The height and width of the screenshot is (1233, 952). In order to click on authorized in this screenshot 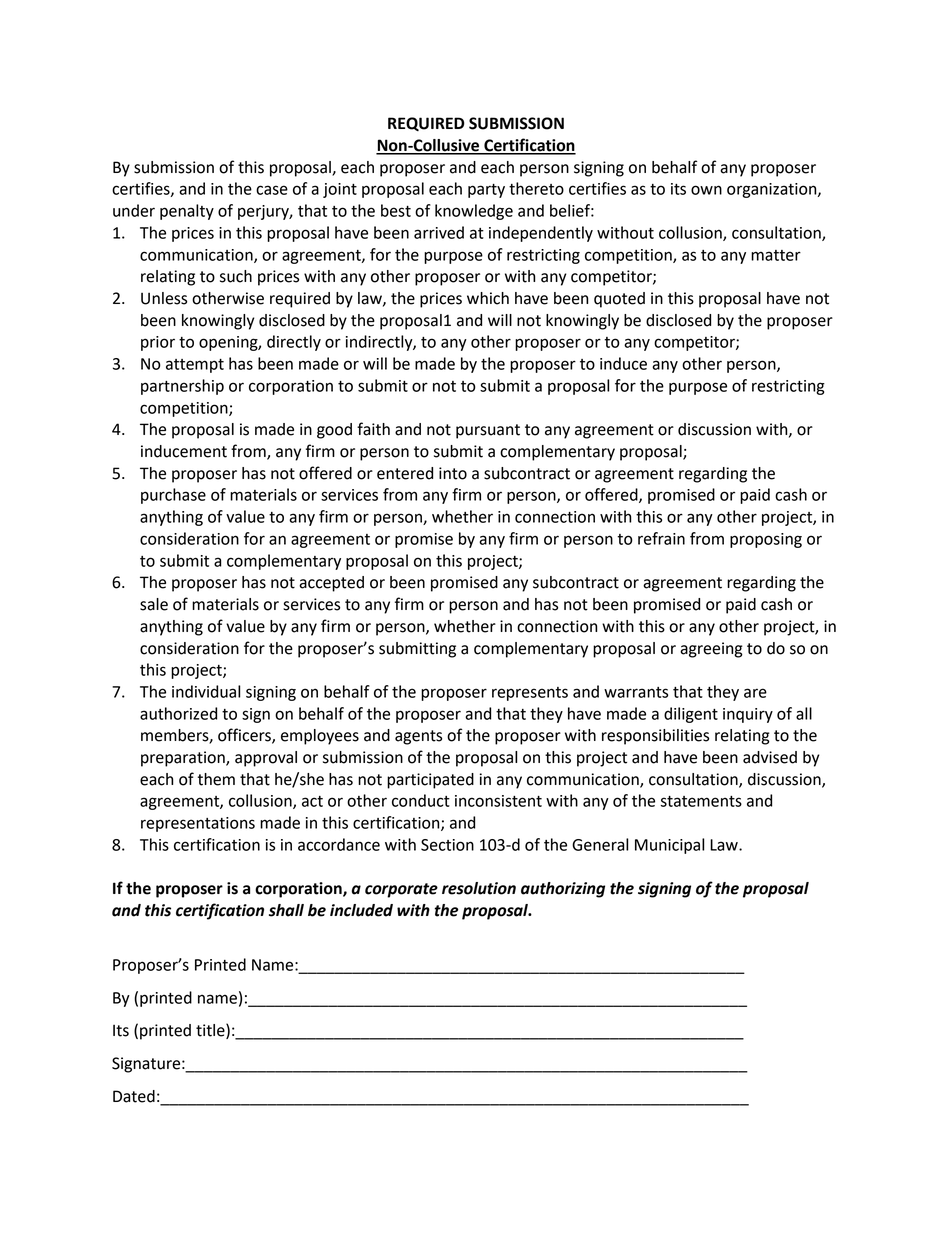, I will do `click(178, 713)`.
